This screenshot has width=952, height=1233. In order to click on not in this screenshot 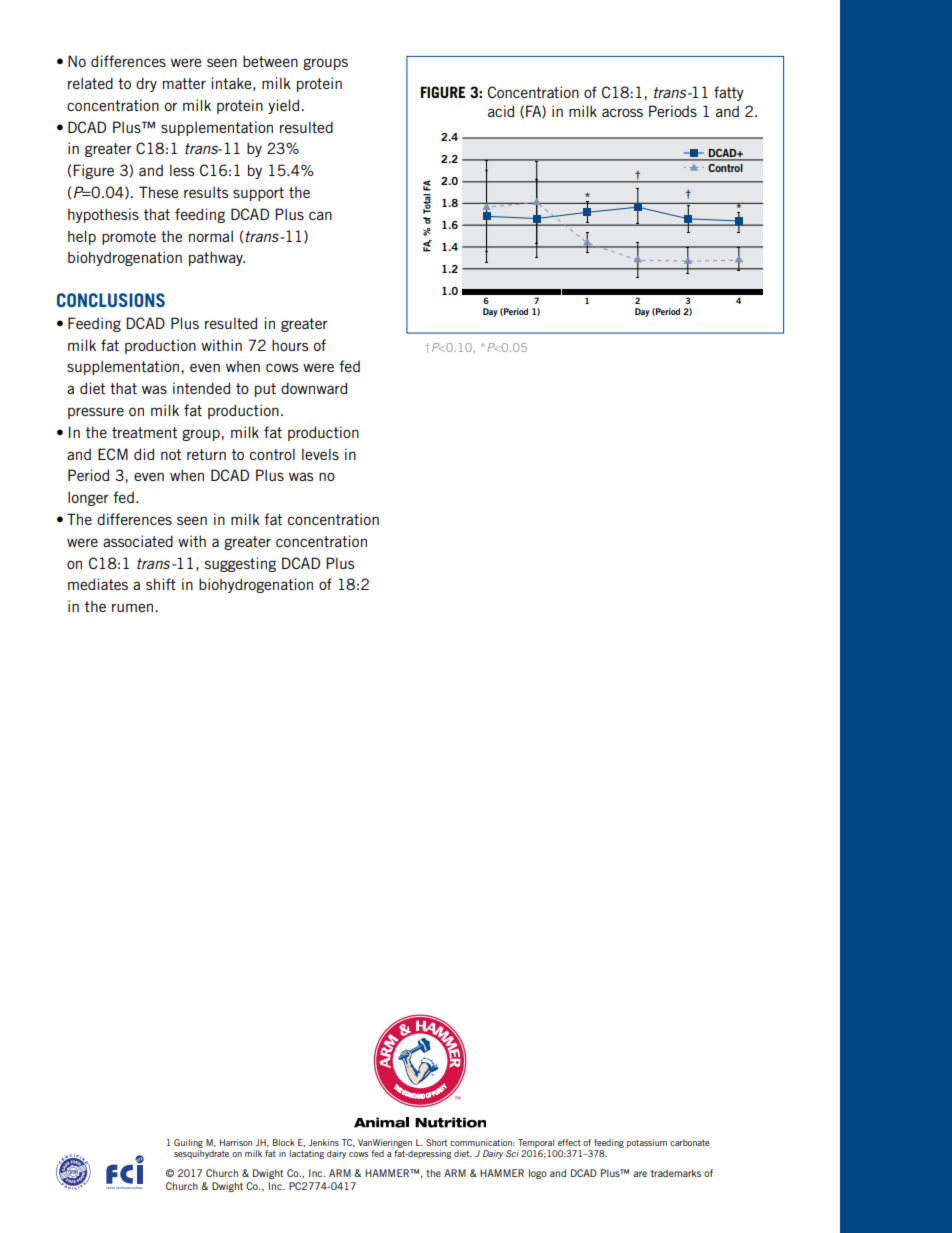, I will do `click(171, 454)`.
